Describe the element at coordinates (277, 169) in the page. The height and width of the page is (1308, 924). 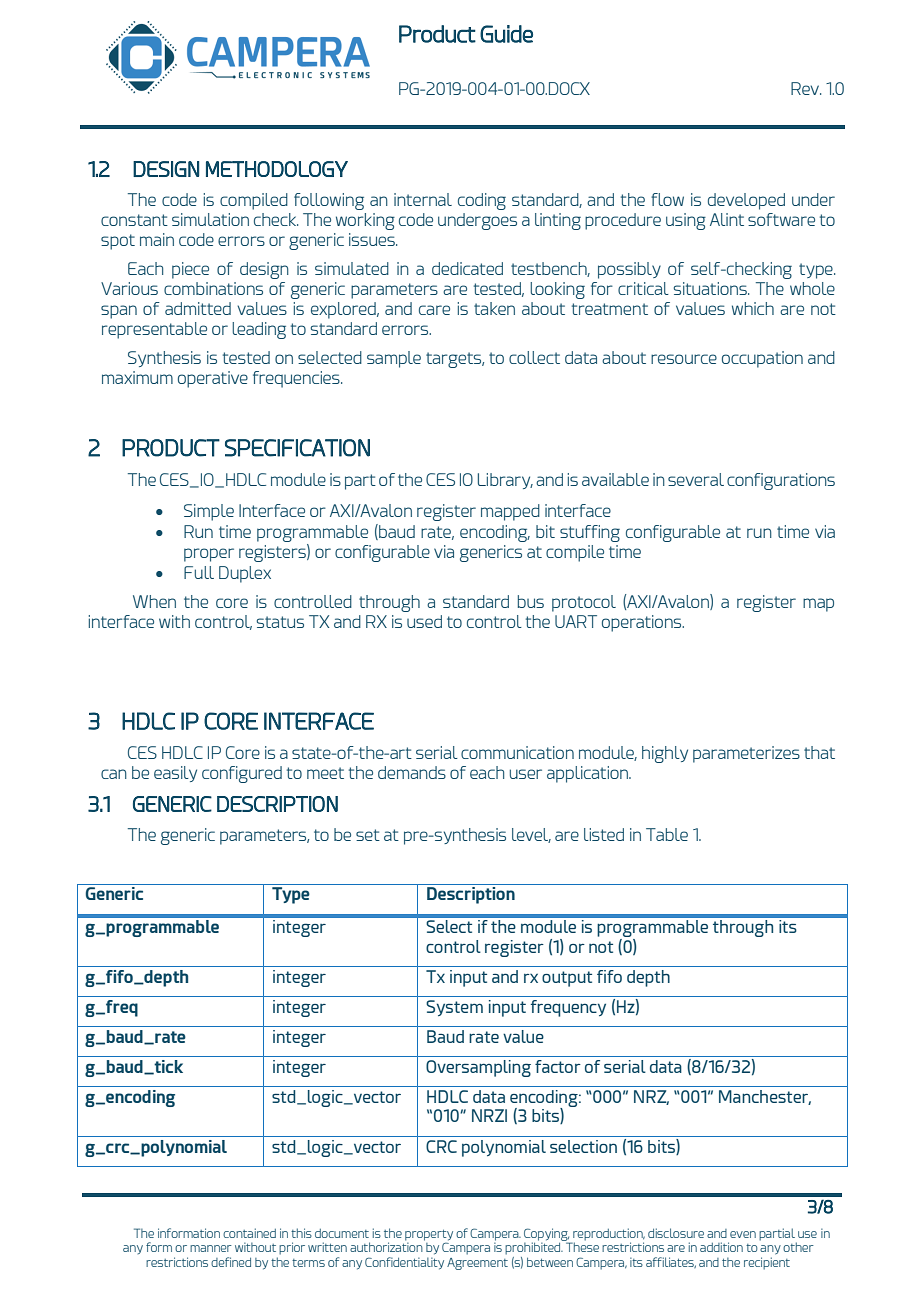
I see `METHODOLOGY` at that location.
